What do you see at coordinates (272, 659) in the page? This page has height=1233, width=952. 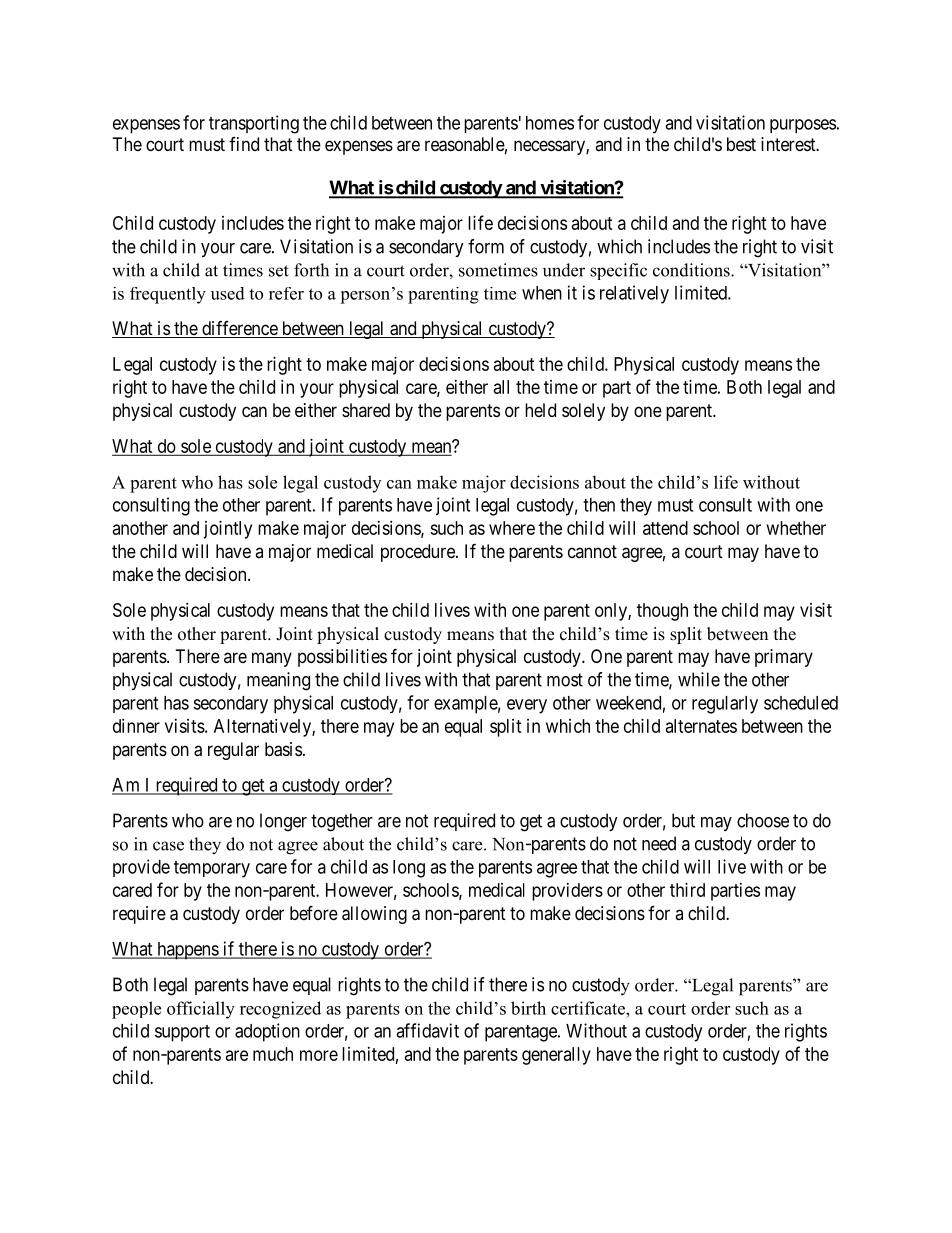 I see `many` at bounding box center [272, 659].
